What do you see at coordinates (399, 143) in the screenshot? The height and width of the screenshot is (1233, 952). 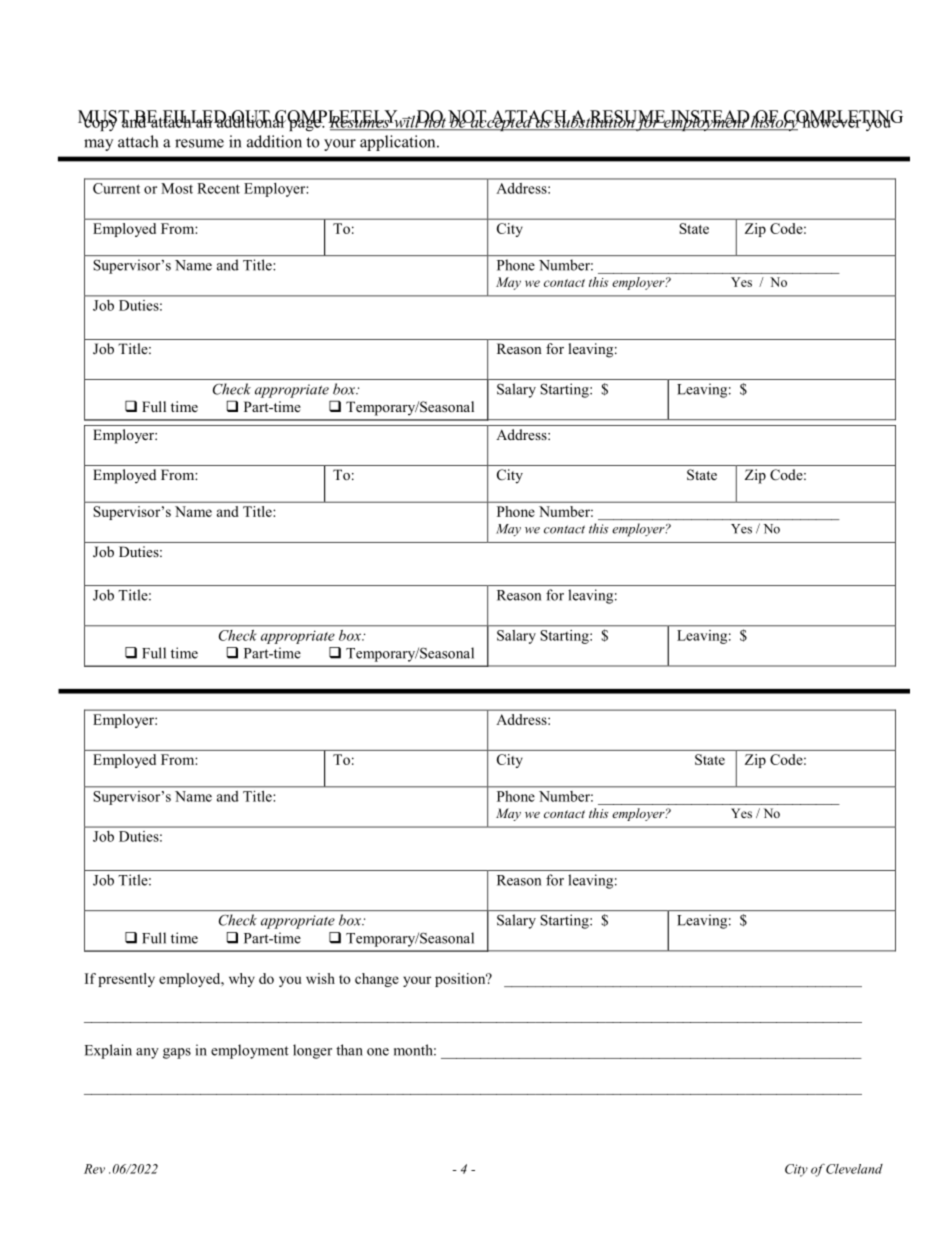 I see `application` at bounding box center [399, 143].
